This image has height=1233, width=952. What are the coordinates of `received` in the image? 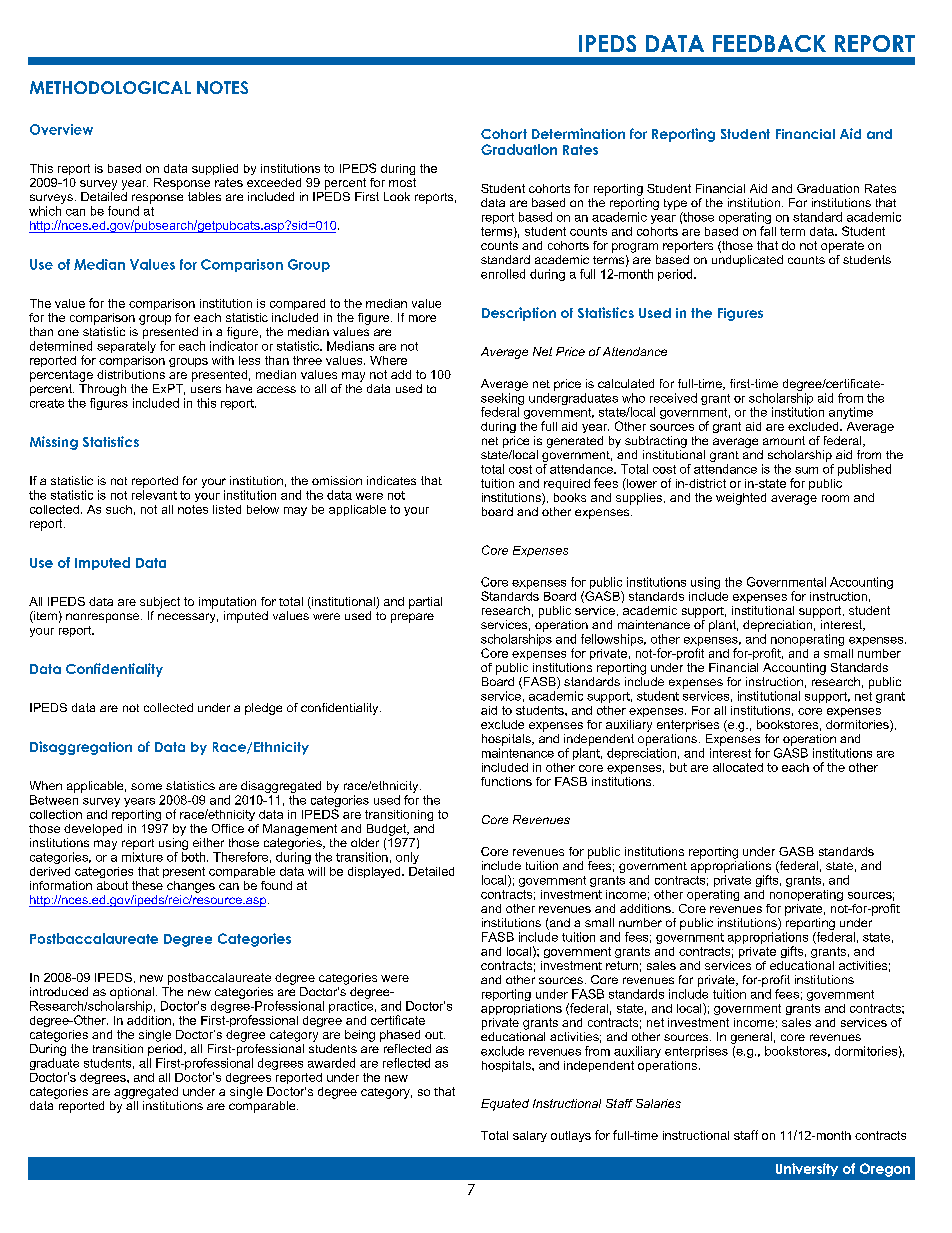 It's located at (673, 398).
